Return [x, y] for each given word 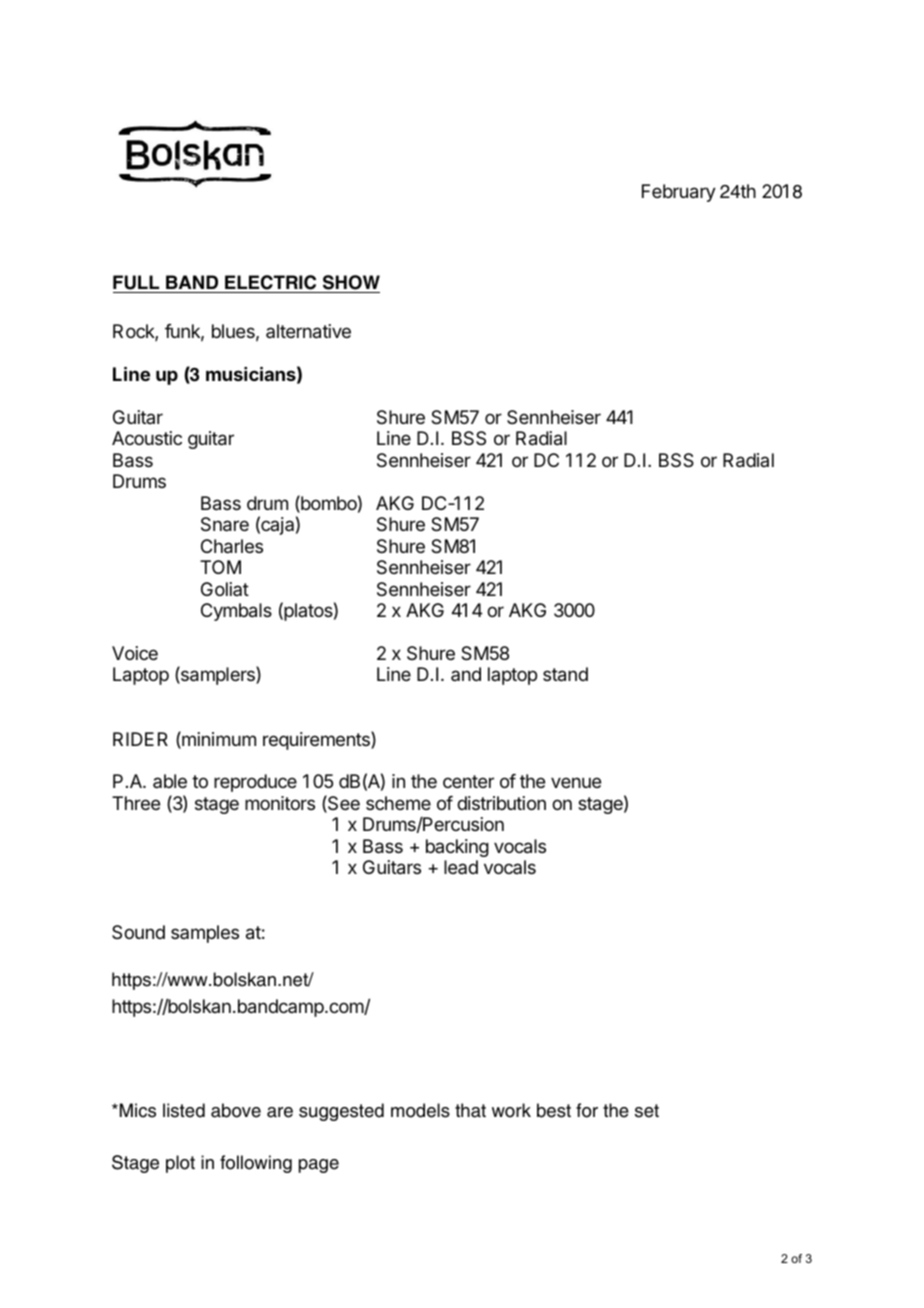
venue [576, 782]
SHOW [351, 282]
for [587, 1110]
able [170, 781]
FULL [136, 282]
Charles [232, 546]
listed [184, 1110]
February [679, 193]
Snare [225, 524]
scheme [398, 803]
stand [565, 674]
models [420, 1110]
